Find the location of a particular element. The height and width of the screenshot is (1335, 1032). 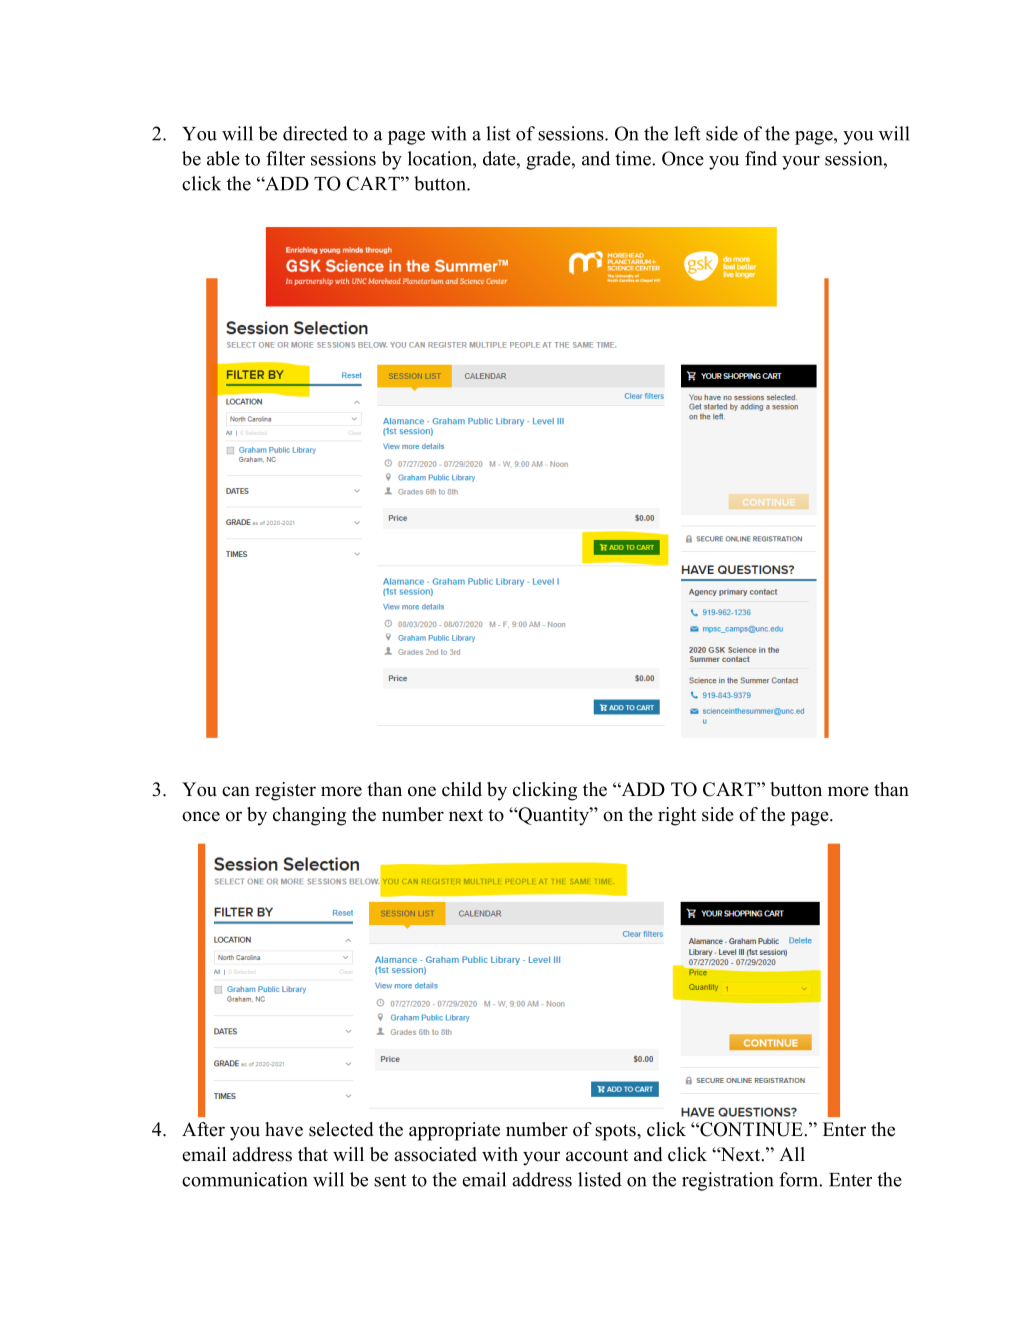

register is located at coordinates (285, 791).
